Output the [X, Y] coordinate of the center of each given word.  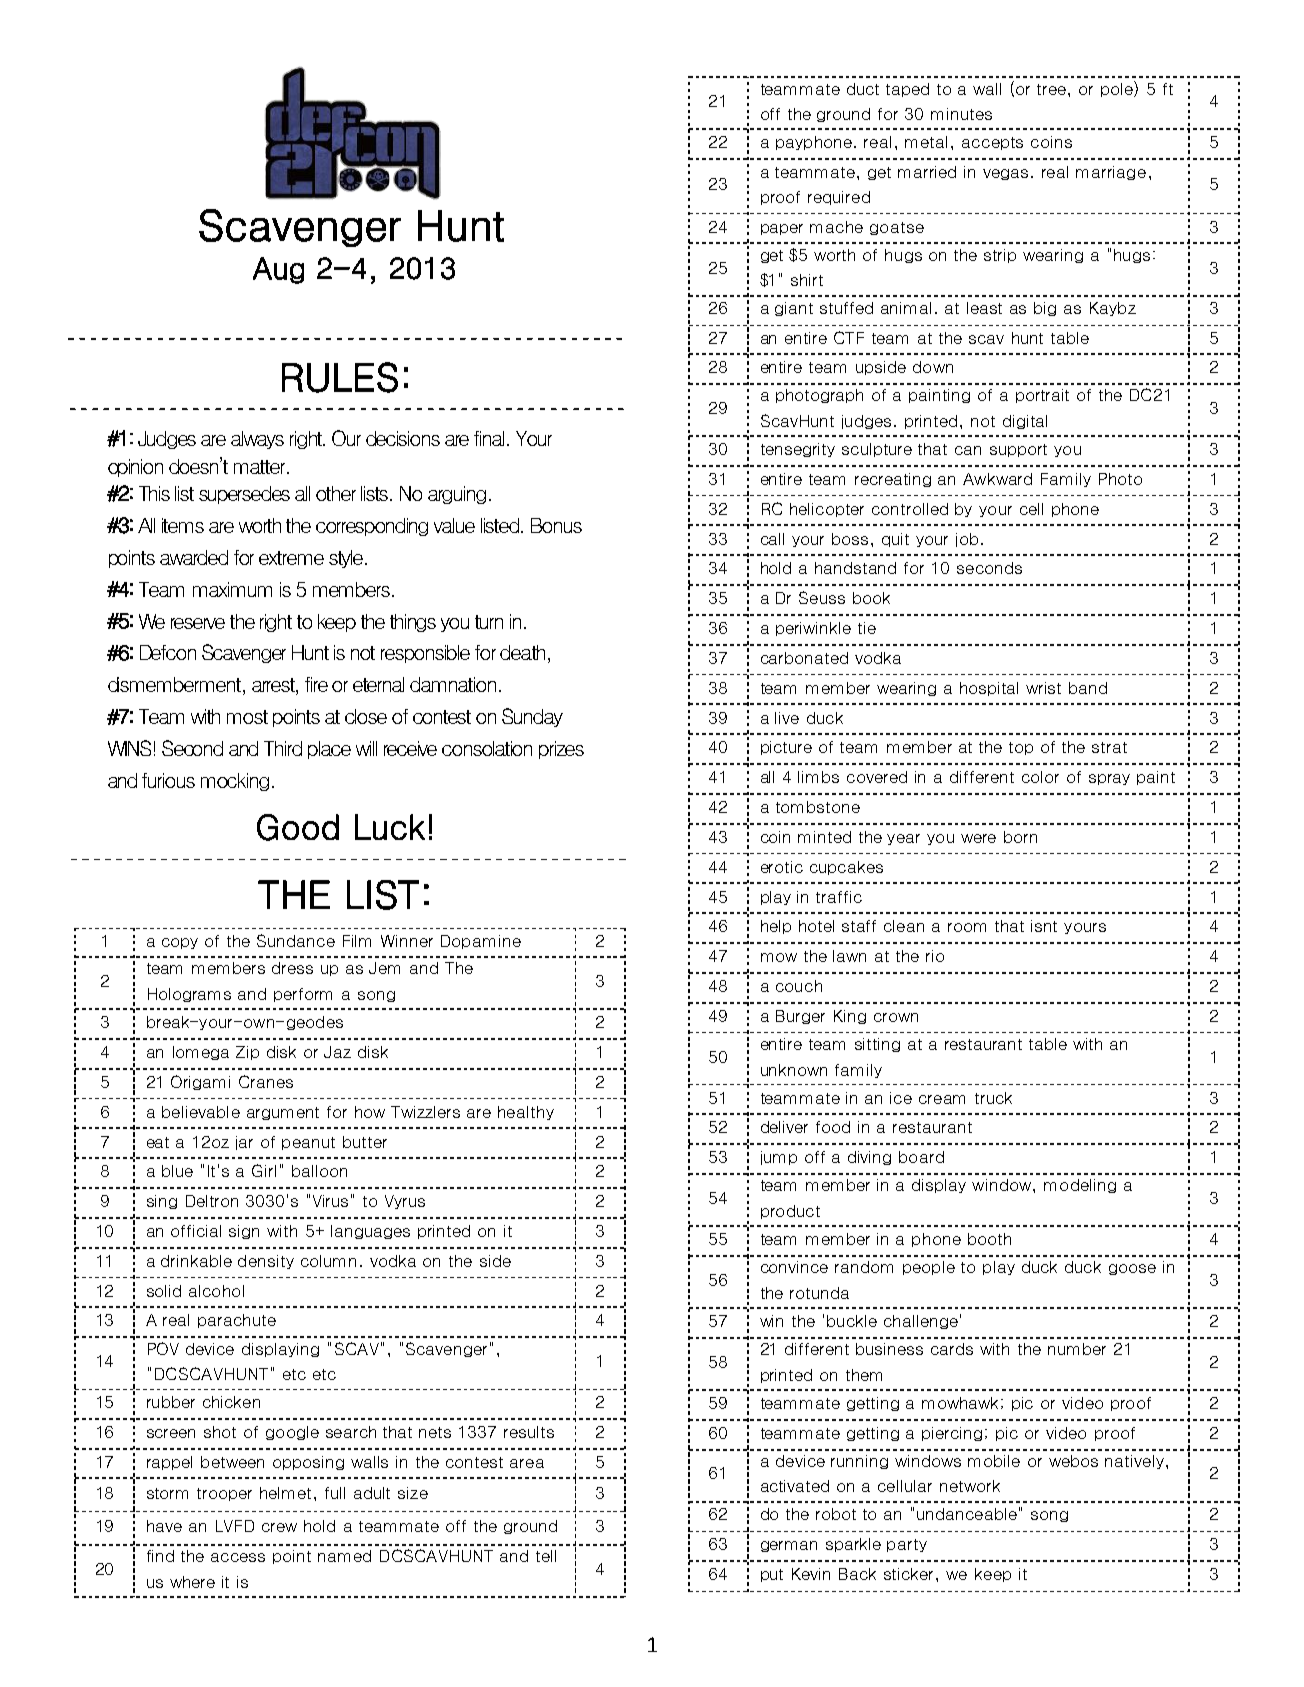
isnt [1044, 926]
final [491, 438]
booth [989, 1239]
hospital [989, 689]
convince [794, 1267]
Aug [278, 270]
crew [279, 1527]
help [776, 927]
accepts [992, 143]
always [257, 440]
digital [1025, 422]
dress [292, 968]
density [266, 1262]
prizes [561, 750]
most [247, 717]
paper [782, 229]
